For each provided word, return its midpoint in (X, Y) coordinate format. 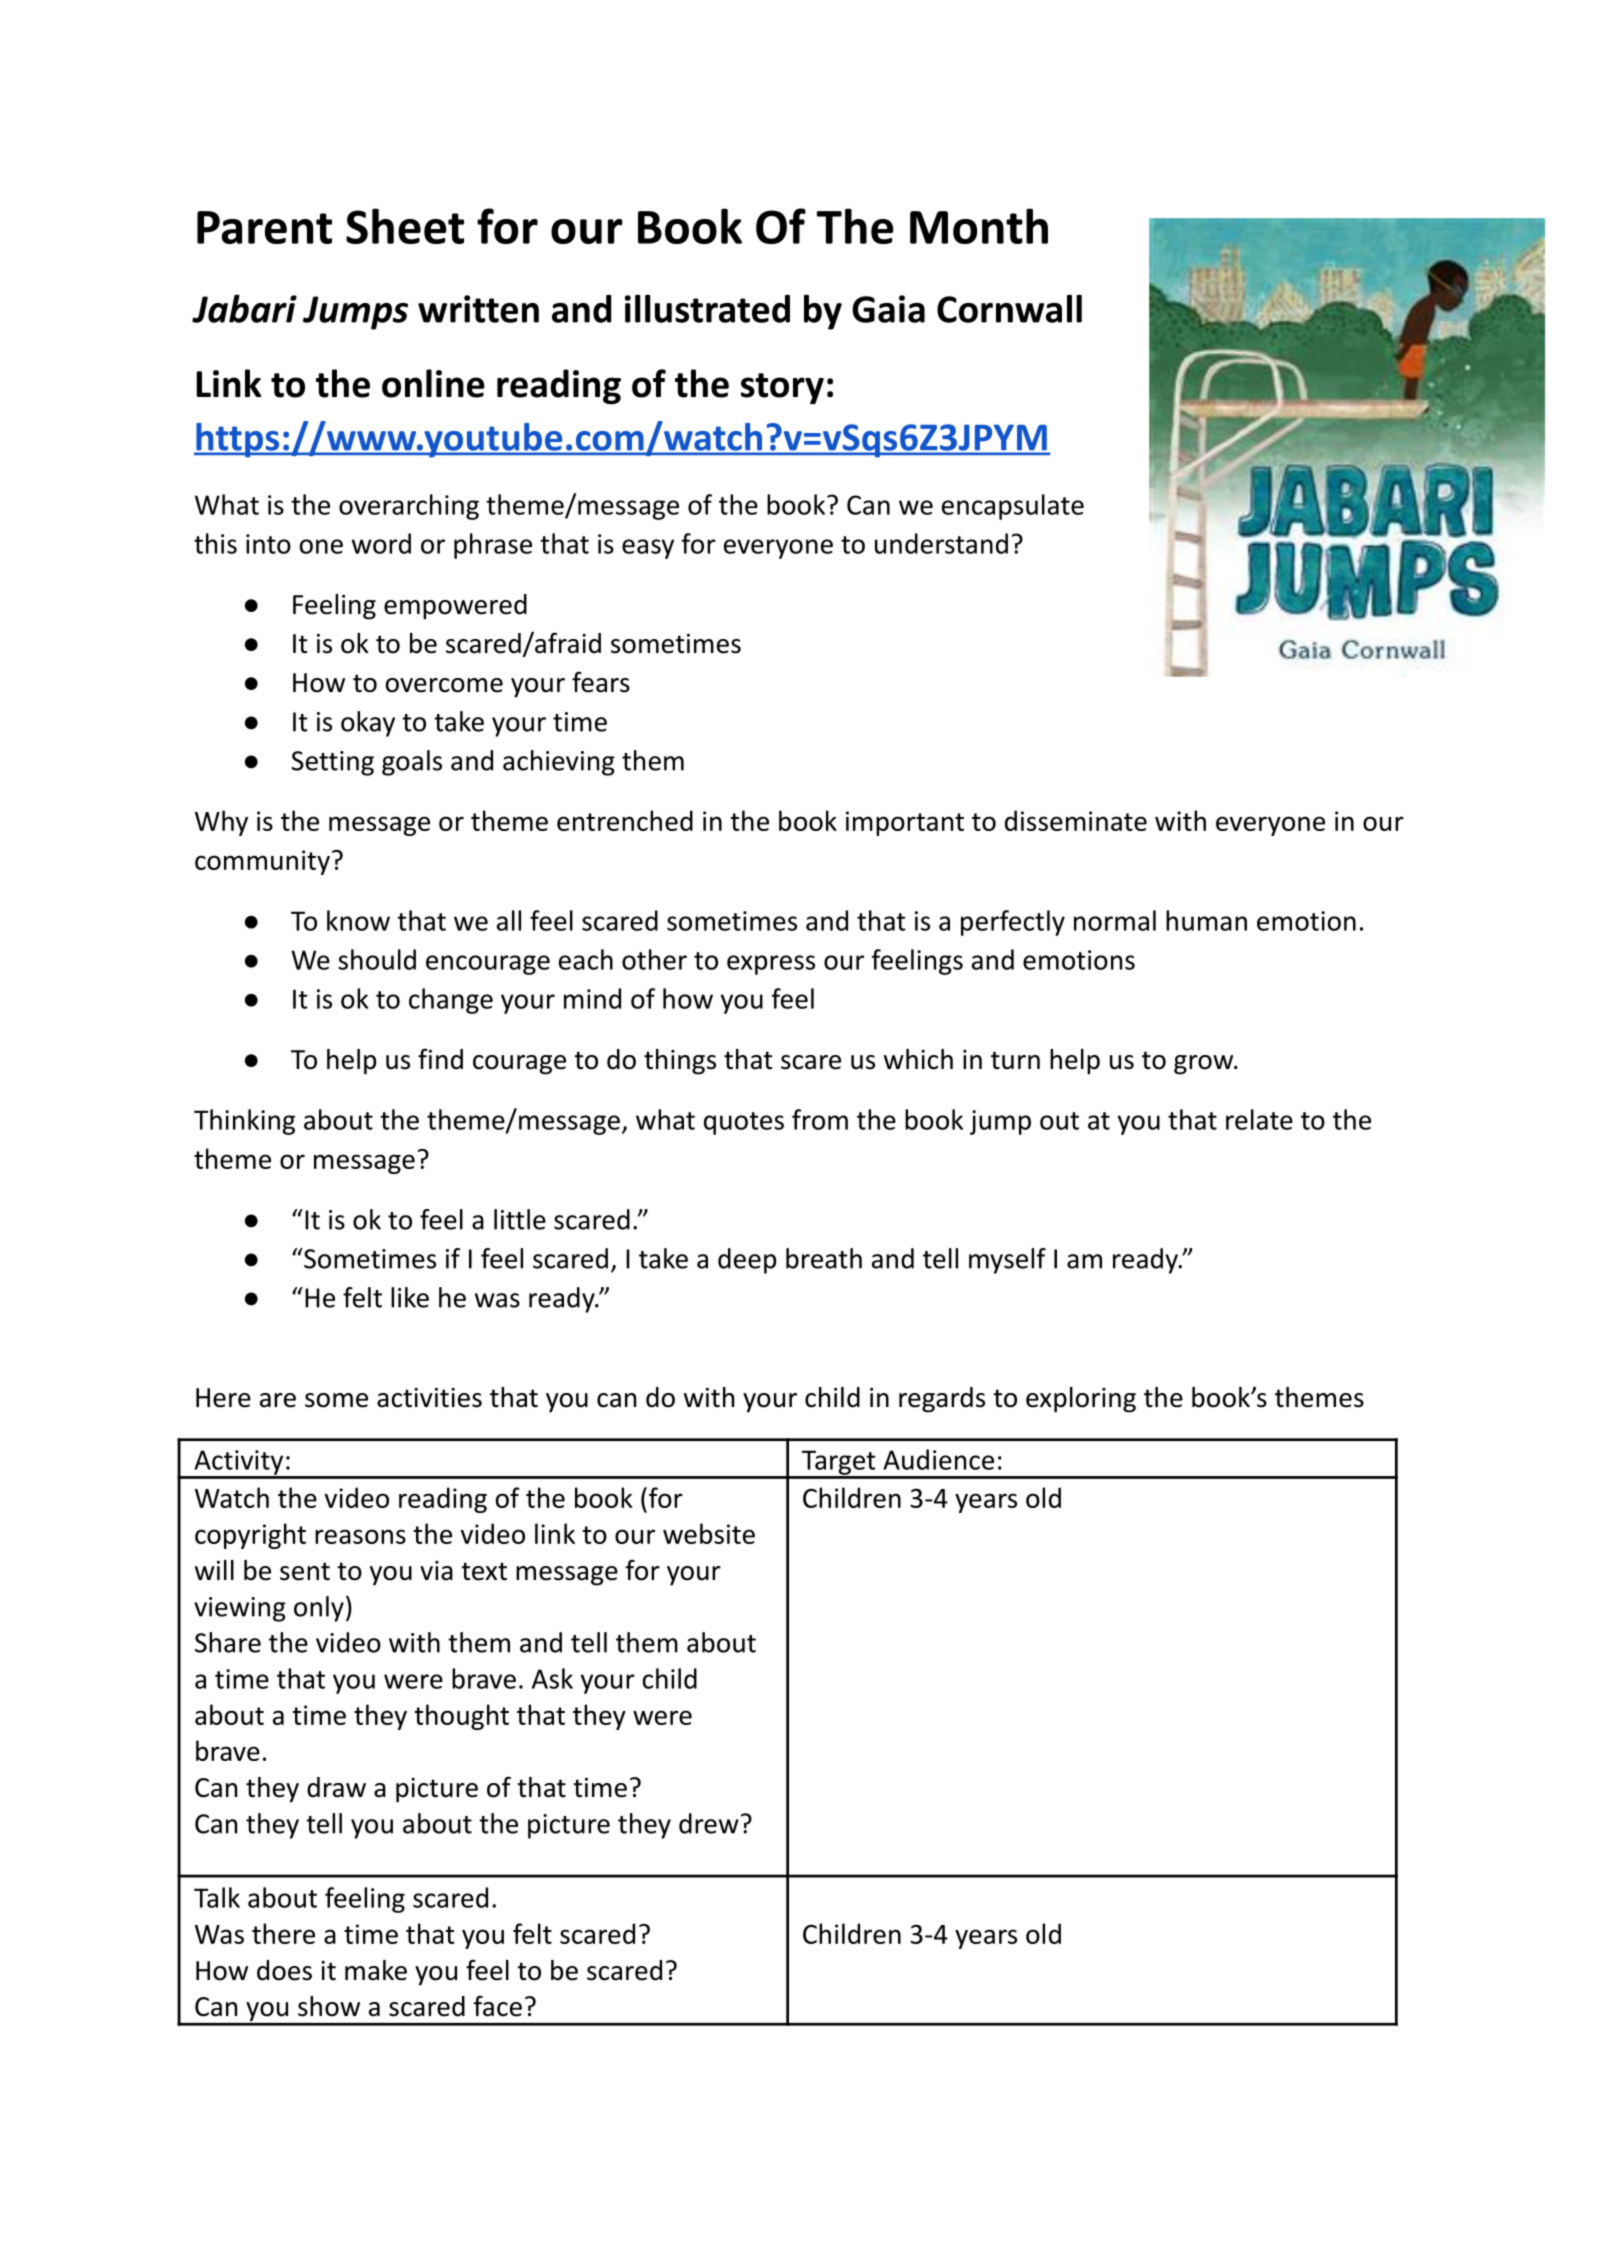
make (376, 1970)
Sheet (405, 226)
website (709, 1533)
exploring (1081, 1400)
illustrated (707, 308)
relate (1259, 1119)
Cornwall (1009, 308)
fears (601, 682)
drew (709, 1823)
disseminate (1076, 820)
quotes (744, 1123)
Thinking (244, 1122)
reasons (360, 1536)
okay (368, 724)
